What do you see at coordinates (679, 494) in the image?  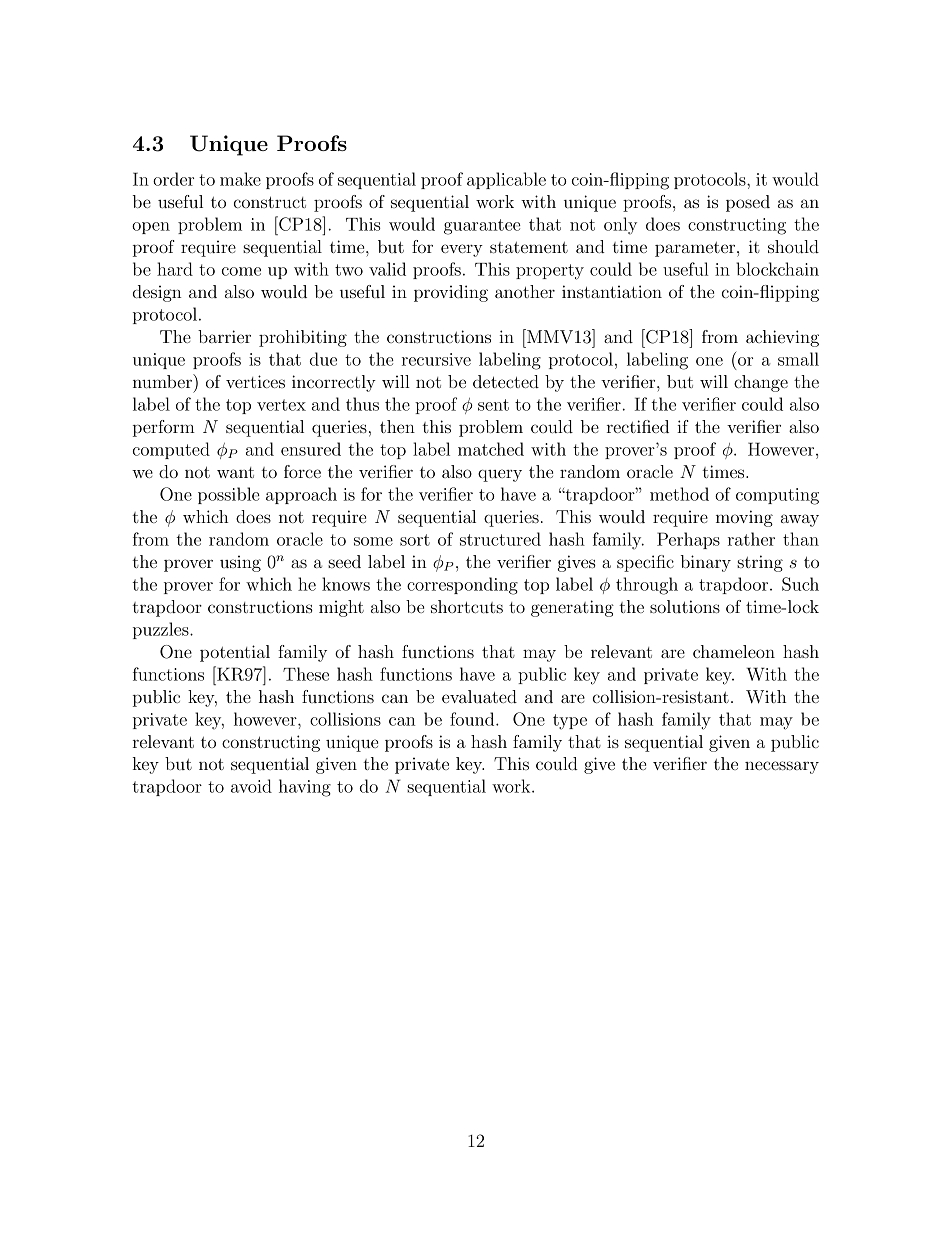 I see `method` at bounding box center [679, 494].
